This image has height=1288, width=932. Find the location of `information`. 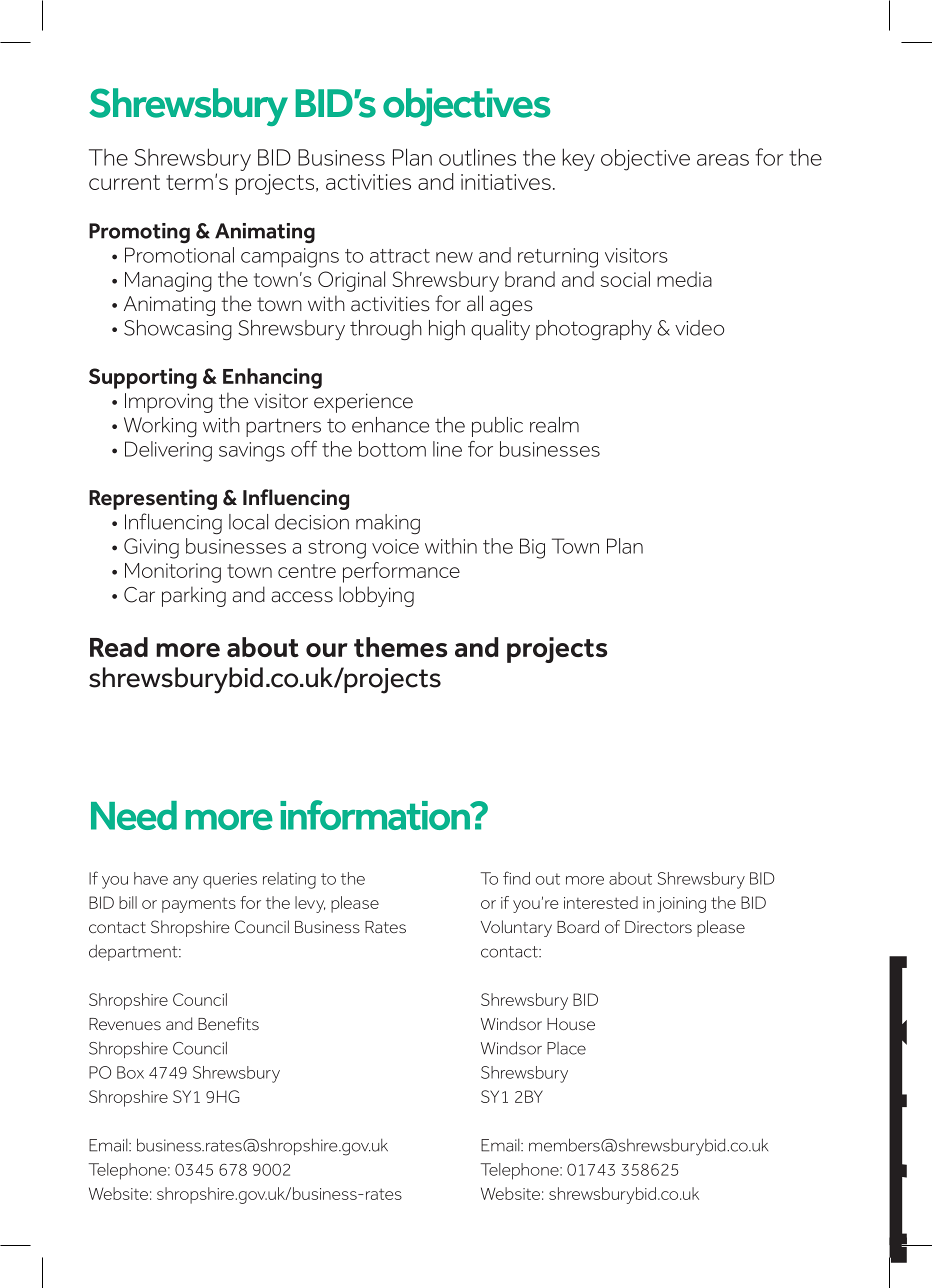

information is located at coordinates (376, 815).
